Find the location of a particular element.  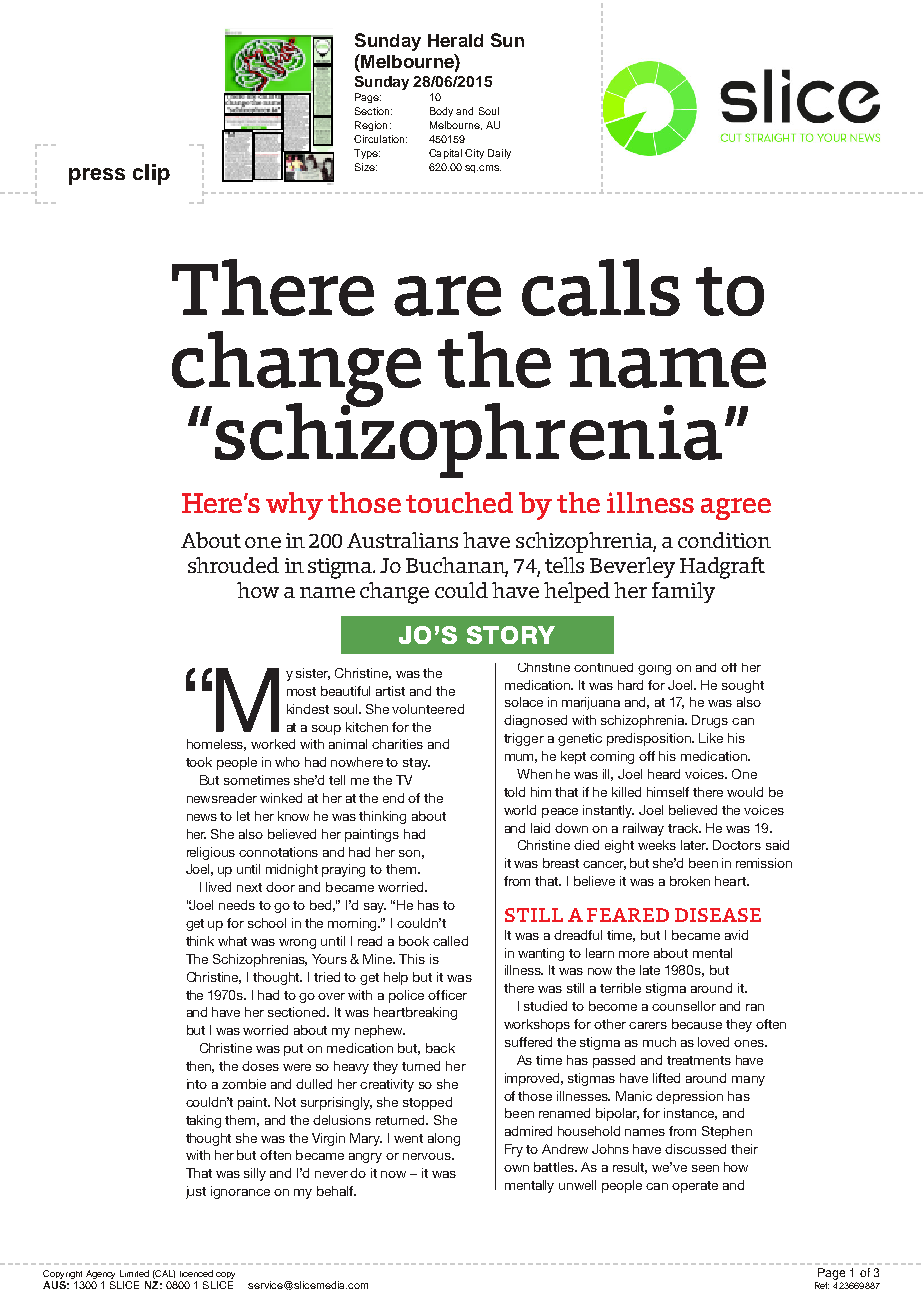

Fry is located at coordinates (514, 1150).
